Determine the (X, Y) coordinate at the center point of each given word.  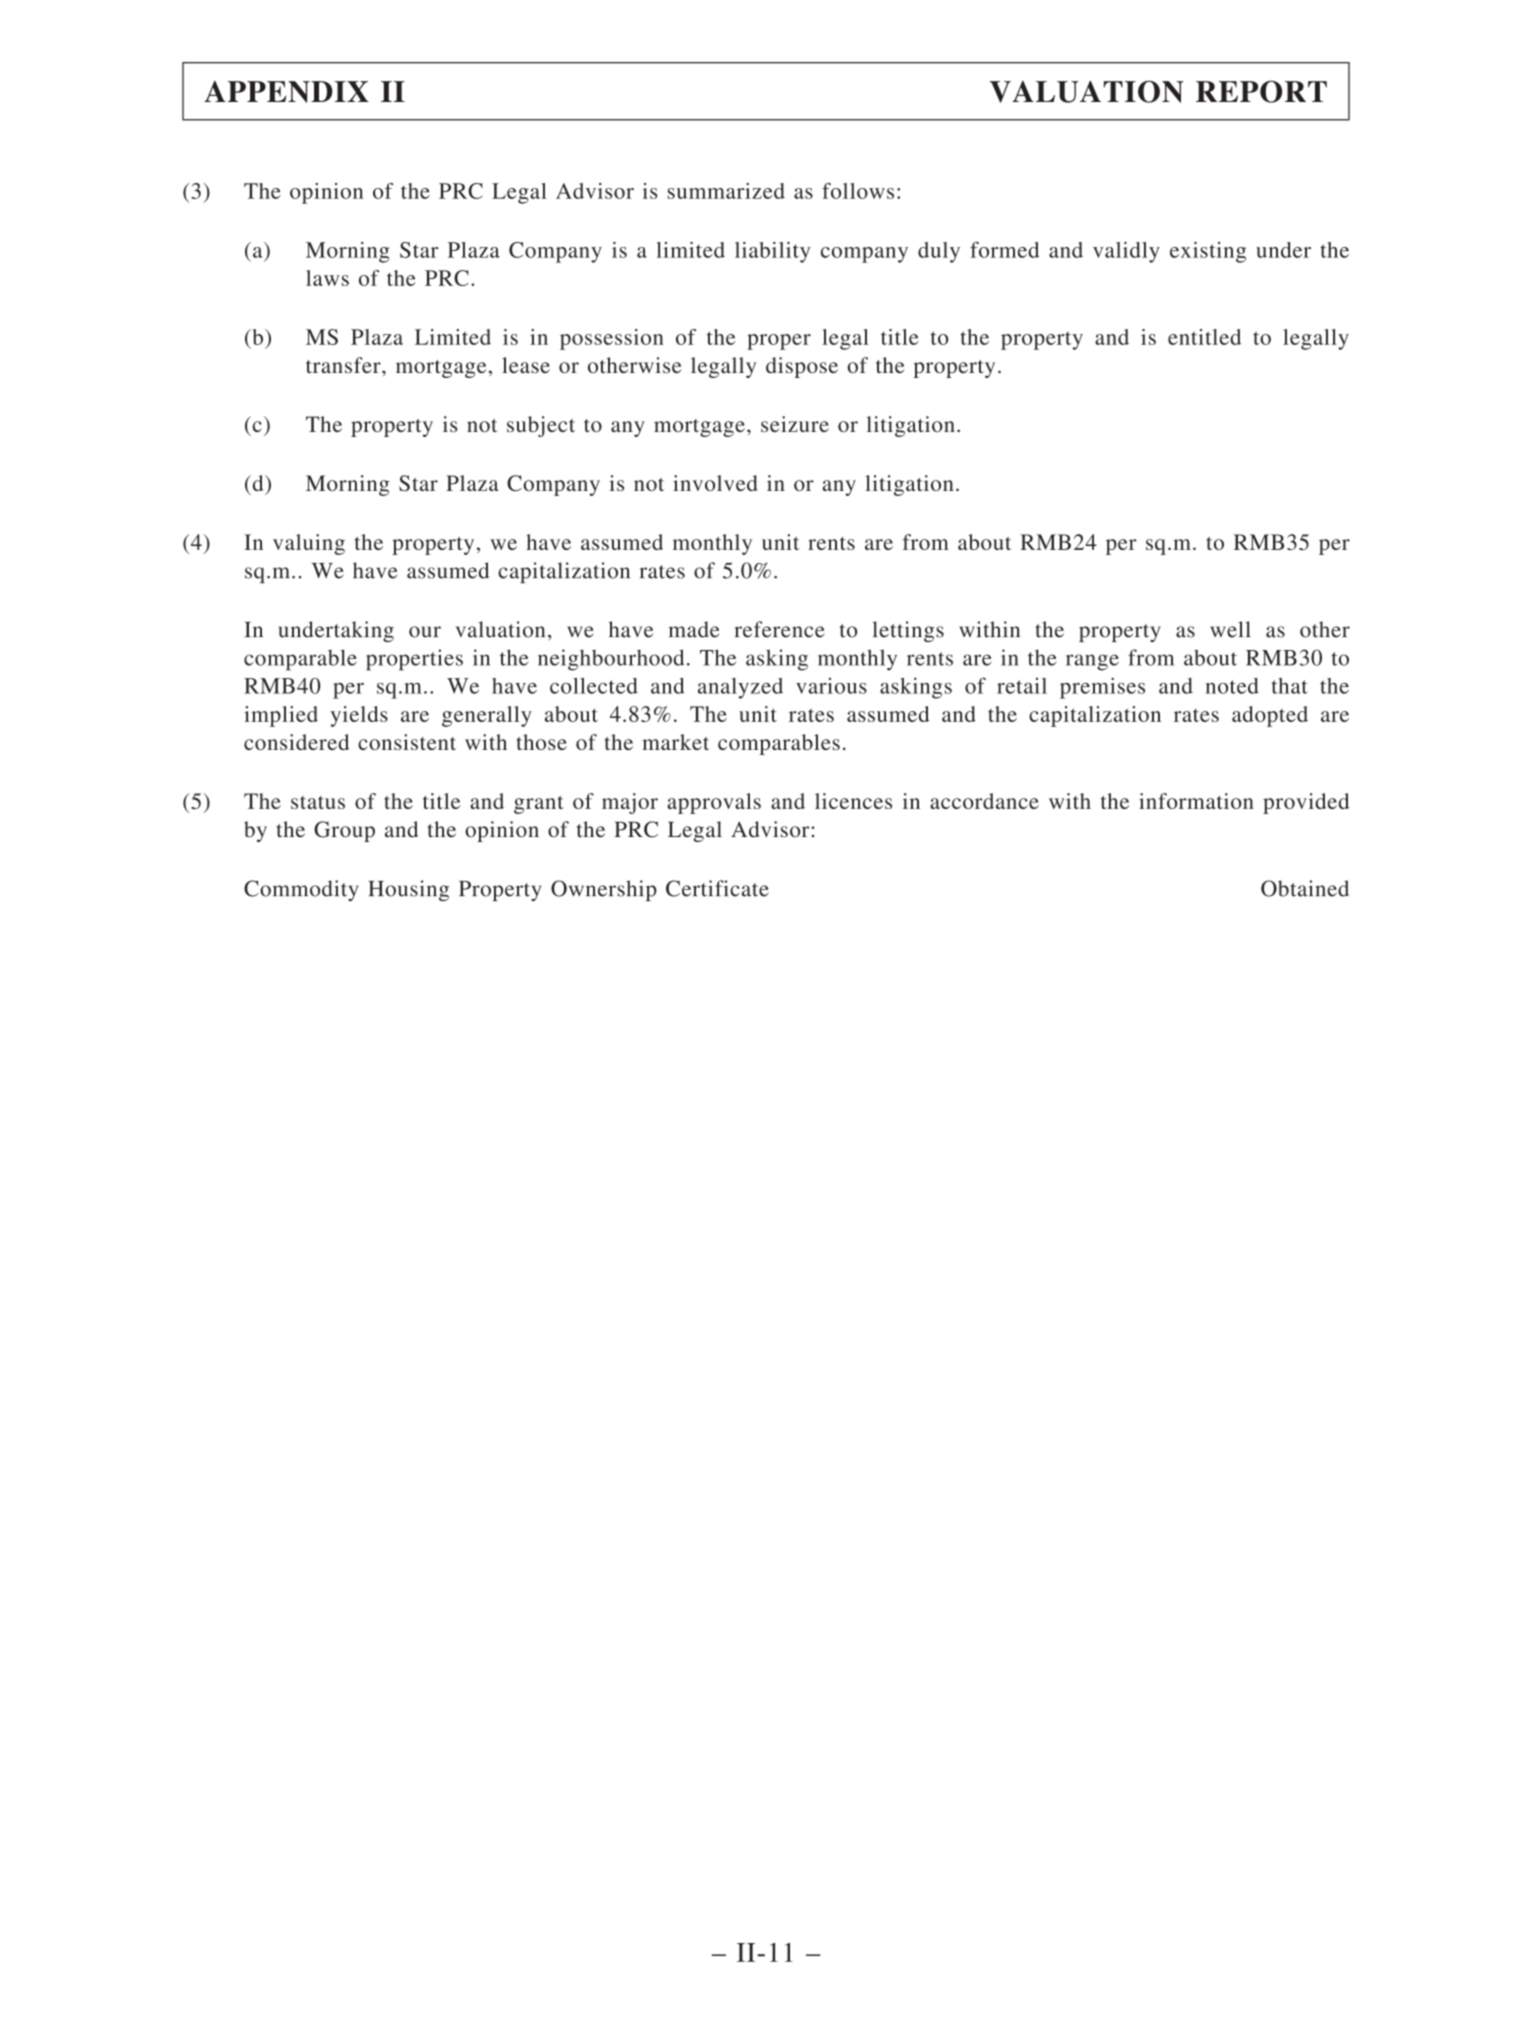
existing (1208, 252)
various (831, 686)
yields (359, 716)
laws (327, 278)
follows (858, 191)
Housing (408, 890)
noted (1232, 686)
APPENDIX (286, 92)
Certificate (717, 888)
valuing (309, 544)
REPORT (1261, 91)
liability (772, 252)
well (1230, 629)
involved (715, 483)
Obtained (1305, 888)
